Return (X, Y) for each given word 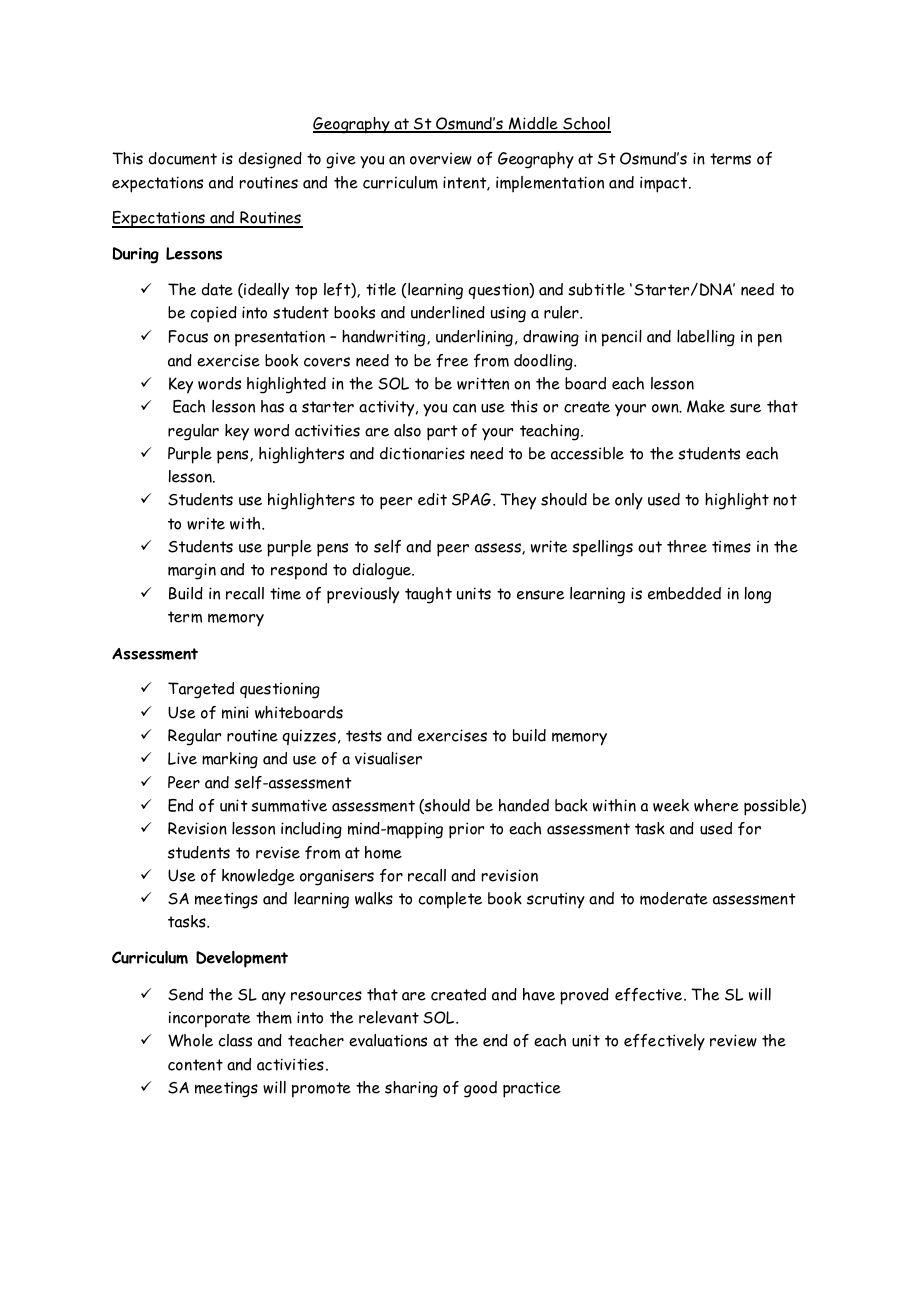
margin (192, 571)
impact (665, 184)
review (733, 1040)
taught (428, 595)
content (195, 1065)
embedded (684, 593)
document (182, 158)
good (480, 1089)
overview (441, 158)
